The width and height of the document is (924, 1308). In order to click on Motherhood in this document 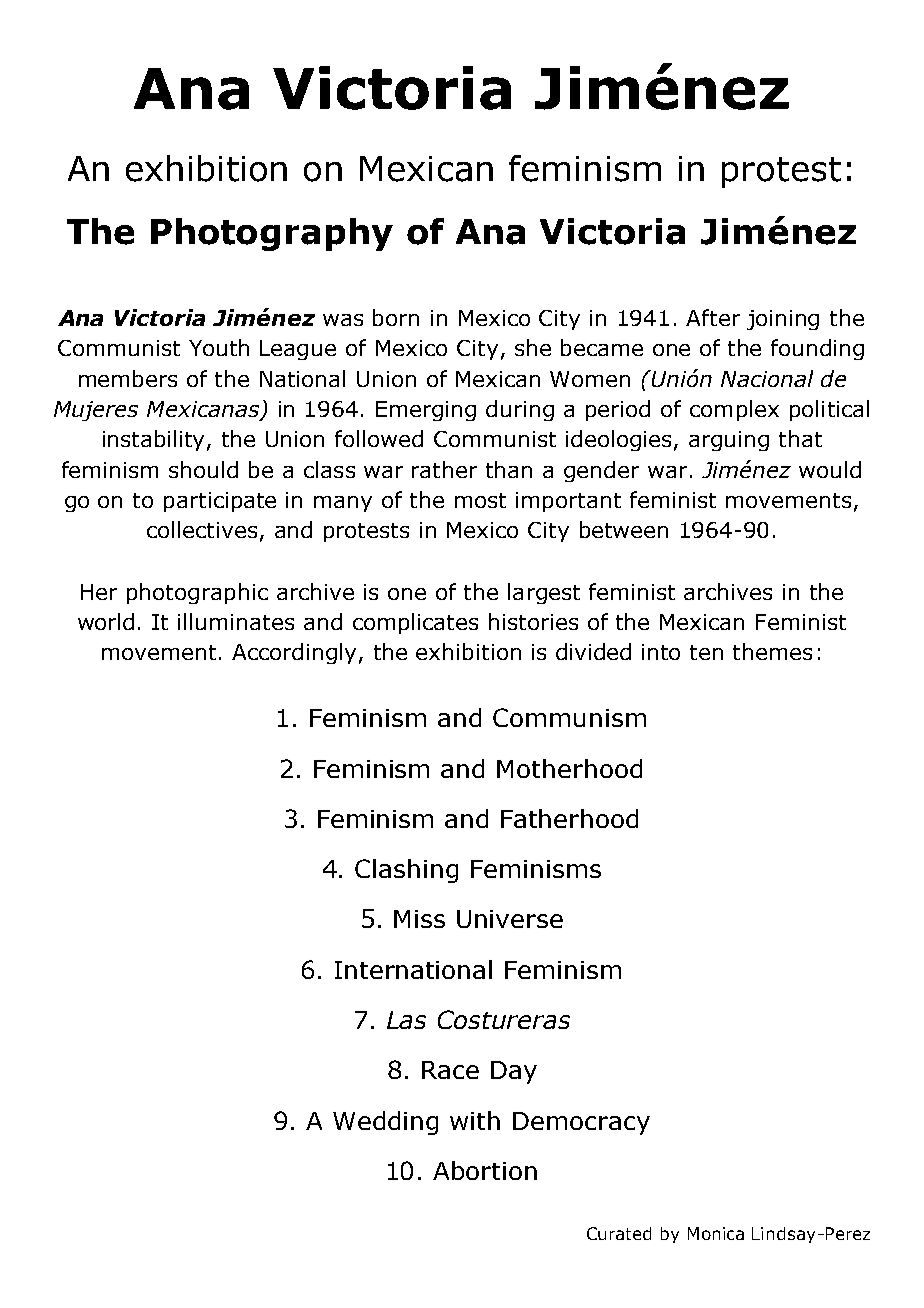, I will do `click(569, 768)`.
